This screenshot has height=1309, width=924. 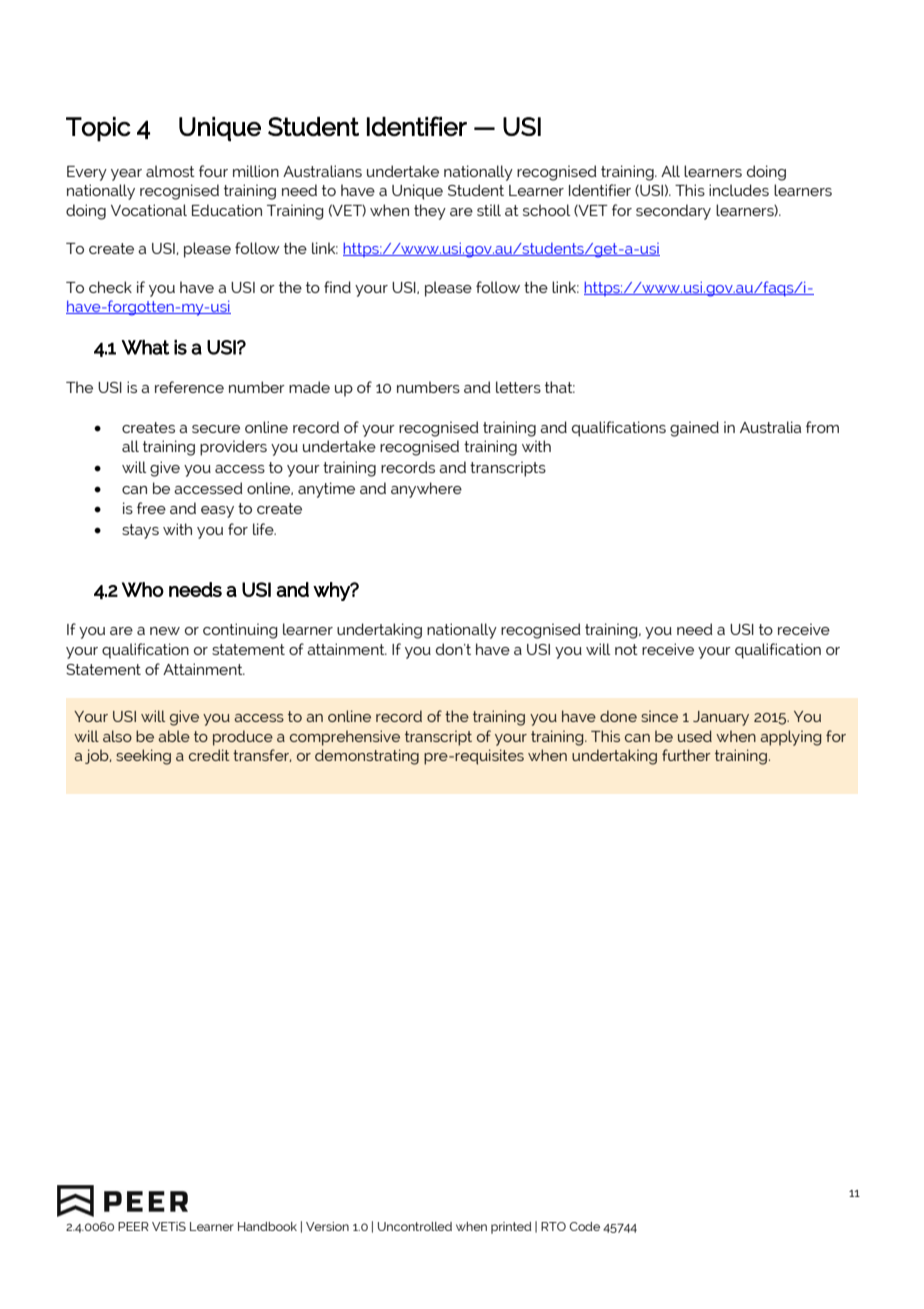 I want to click on secure, so click(x=216, y=429).
